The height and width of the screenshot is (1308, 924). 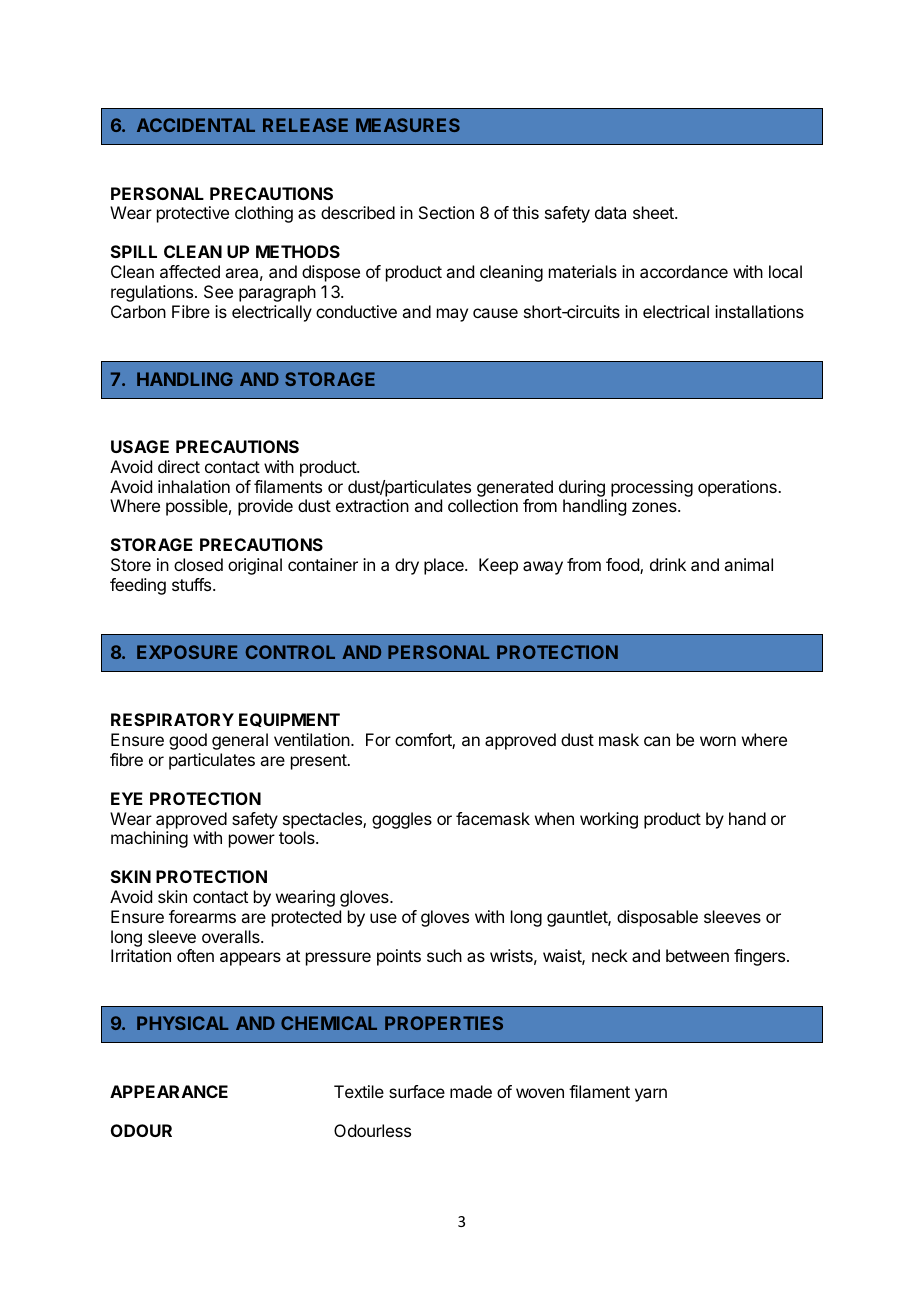 I want to click on APPEARANCE, so click(x=169, y=1091).
